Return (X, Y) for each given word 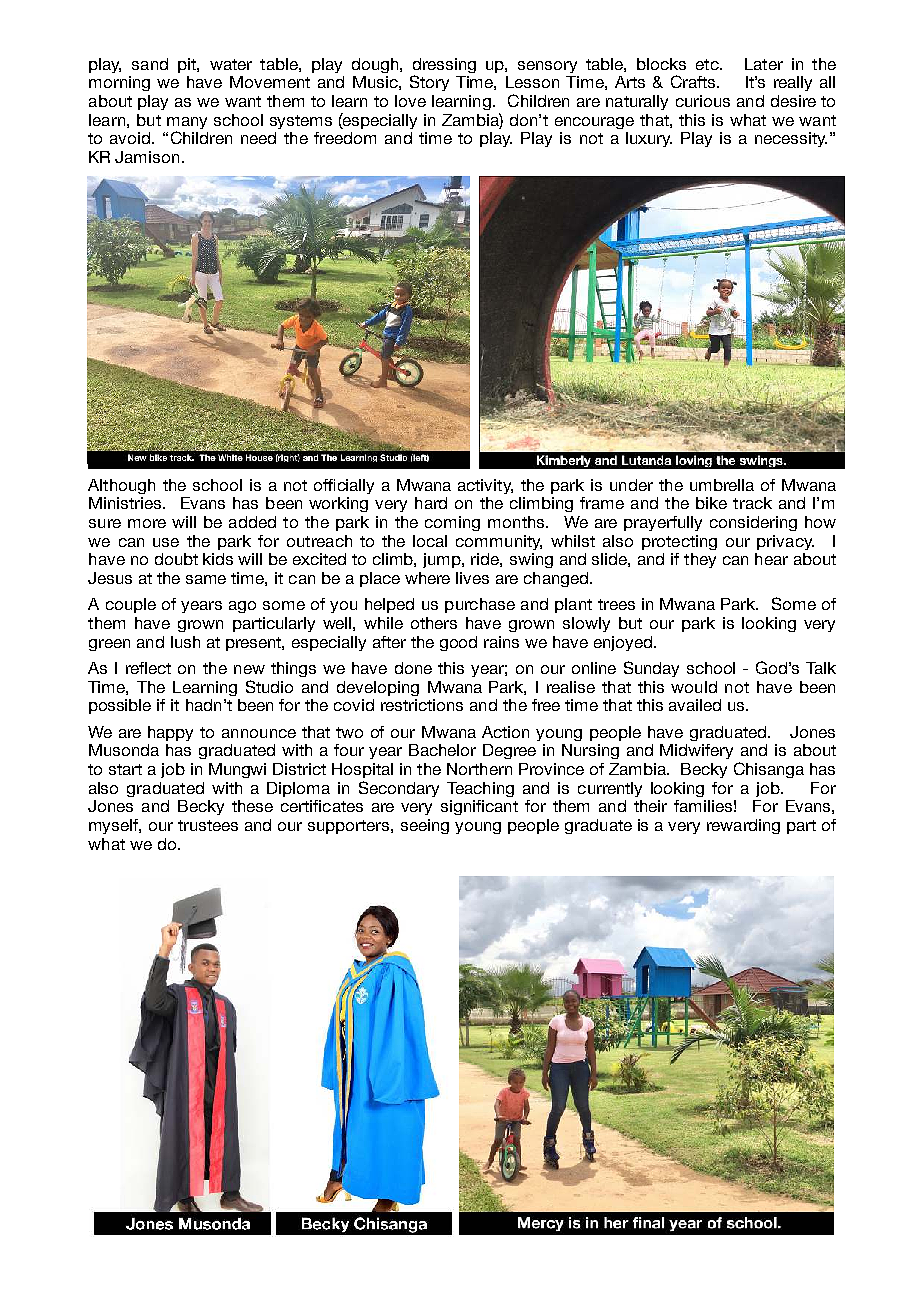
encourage (594, 123)
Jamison (147, 157)
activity (485, 486)
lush (185, 642)
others (434, 623)
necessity (791, 139)
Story (429, 83)
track (752, 503)
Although (121, 486)
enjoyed (624, 643)
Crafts (695, 81)
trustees (208, 825)
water (231, 64)
